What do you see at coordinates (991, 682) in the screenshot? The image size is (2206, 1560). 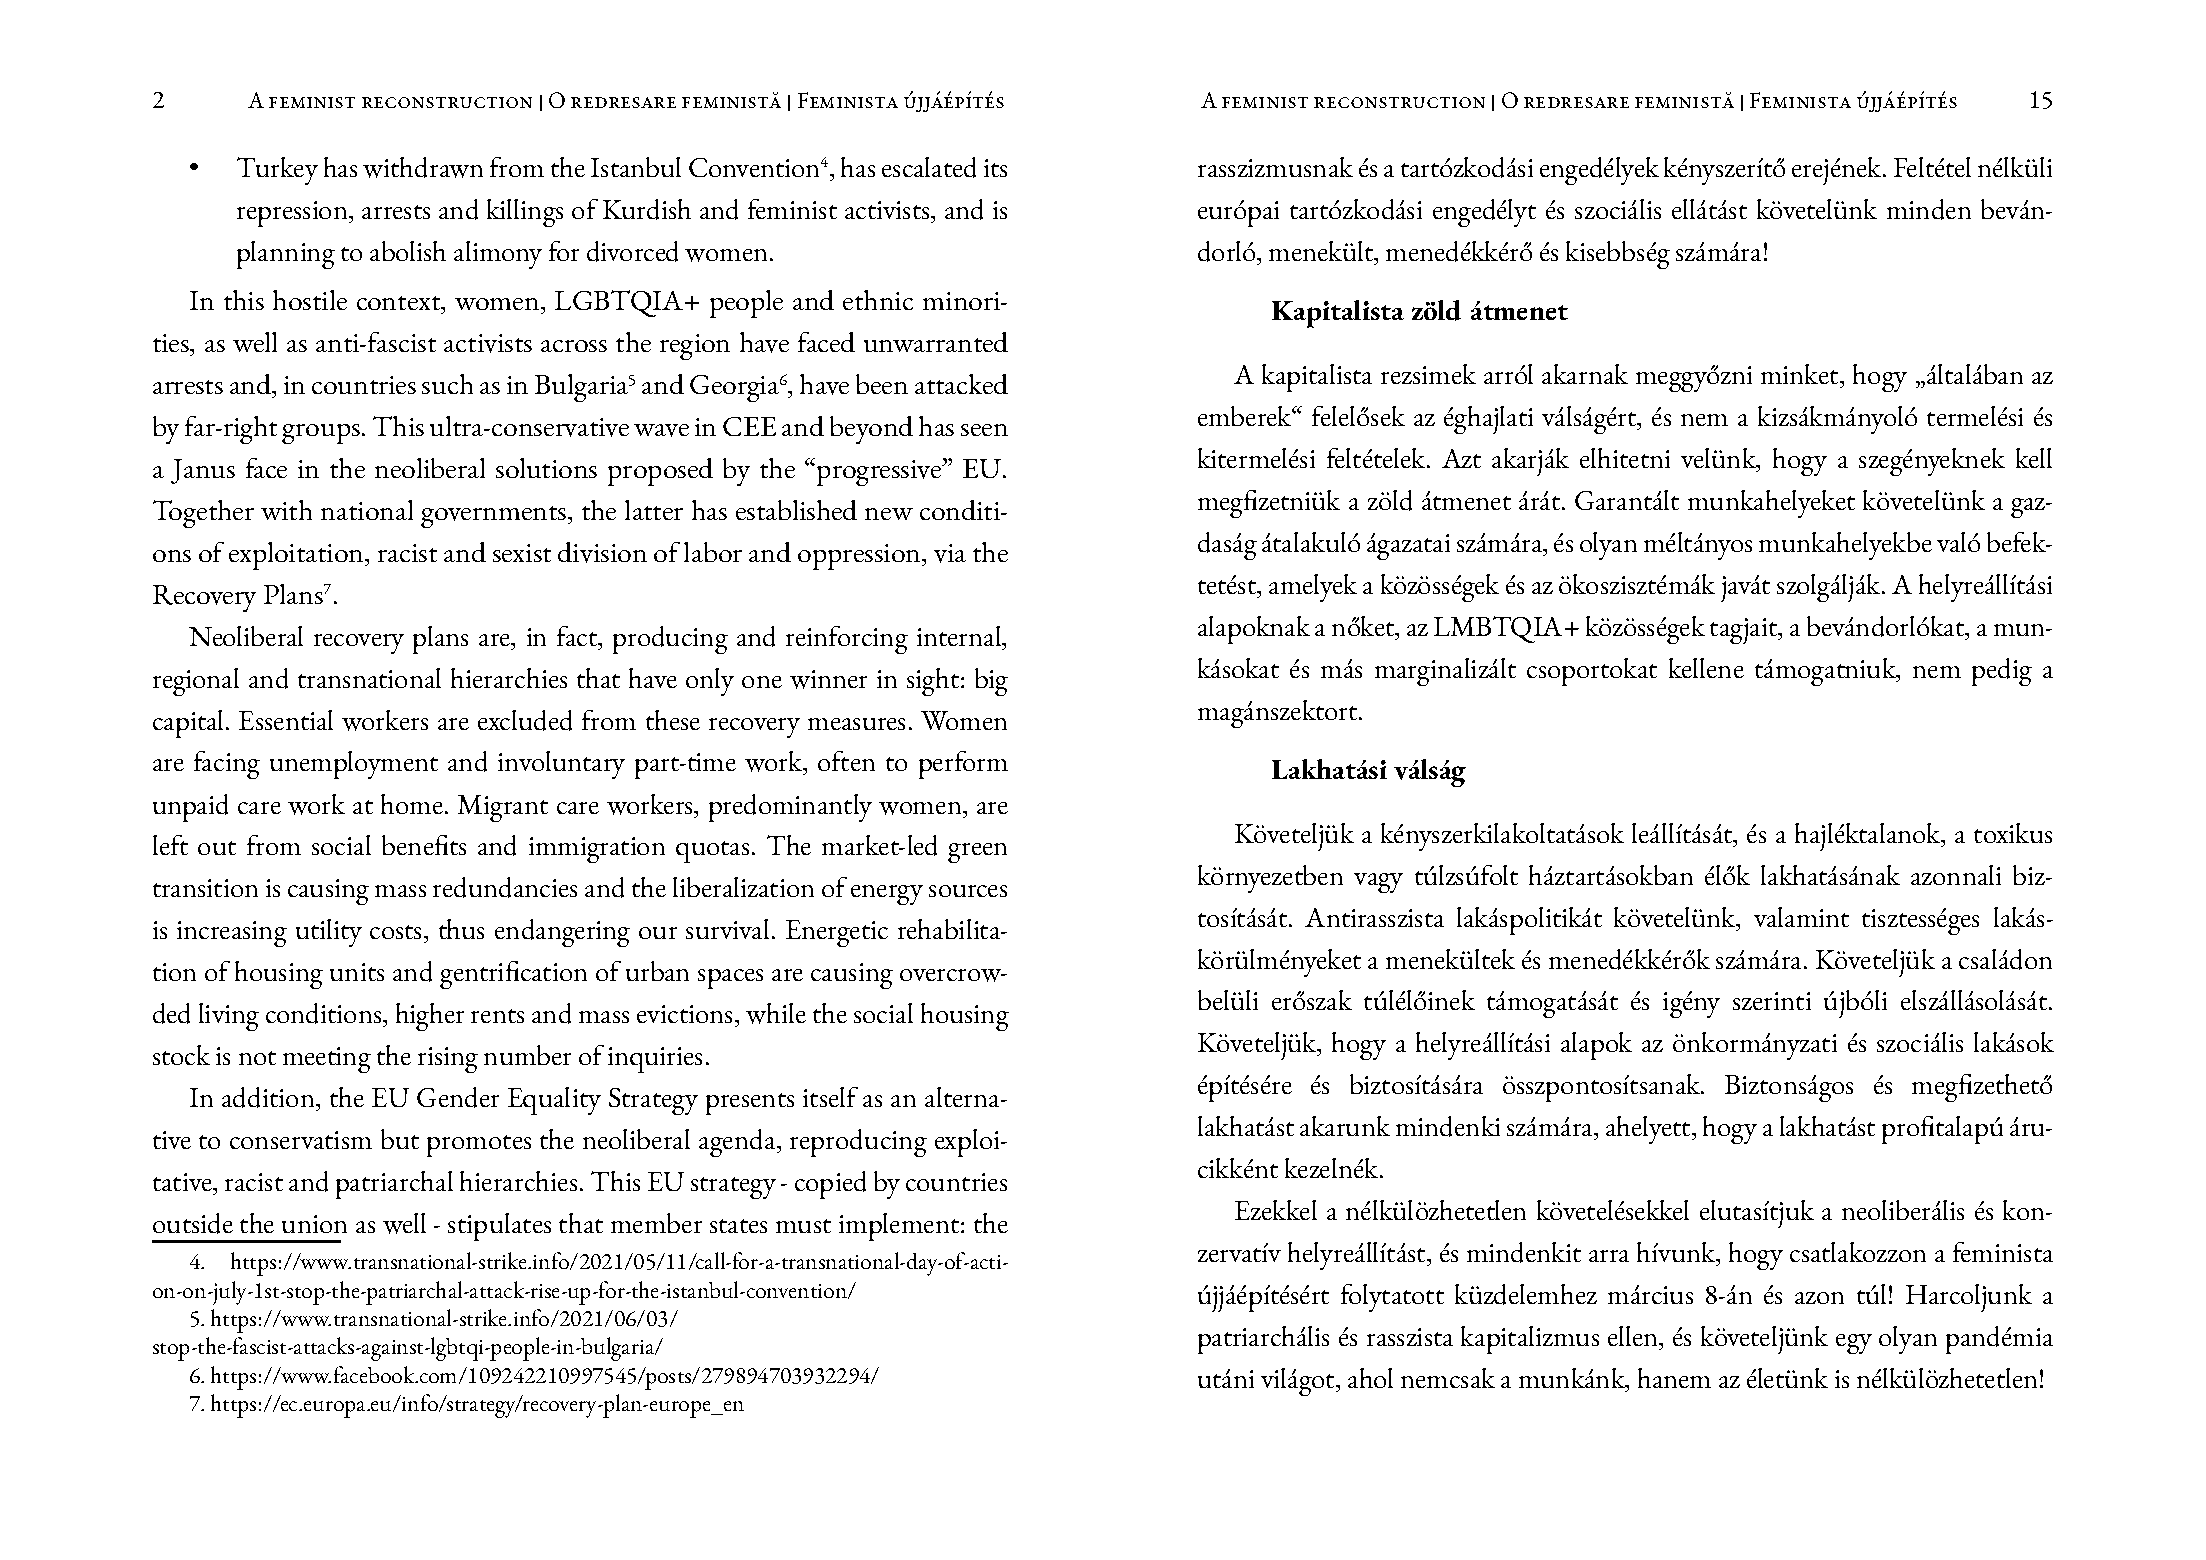 I see `big` at bounding box center [991, 682].
